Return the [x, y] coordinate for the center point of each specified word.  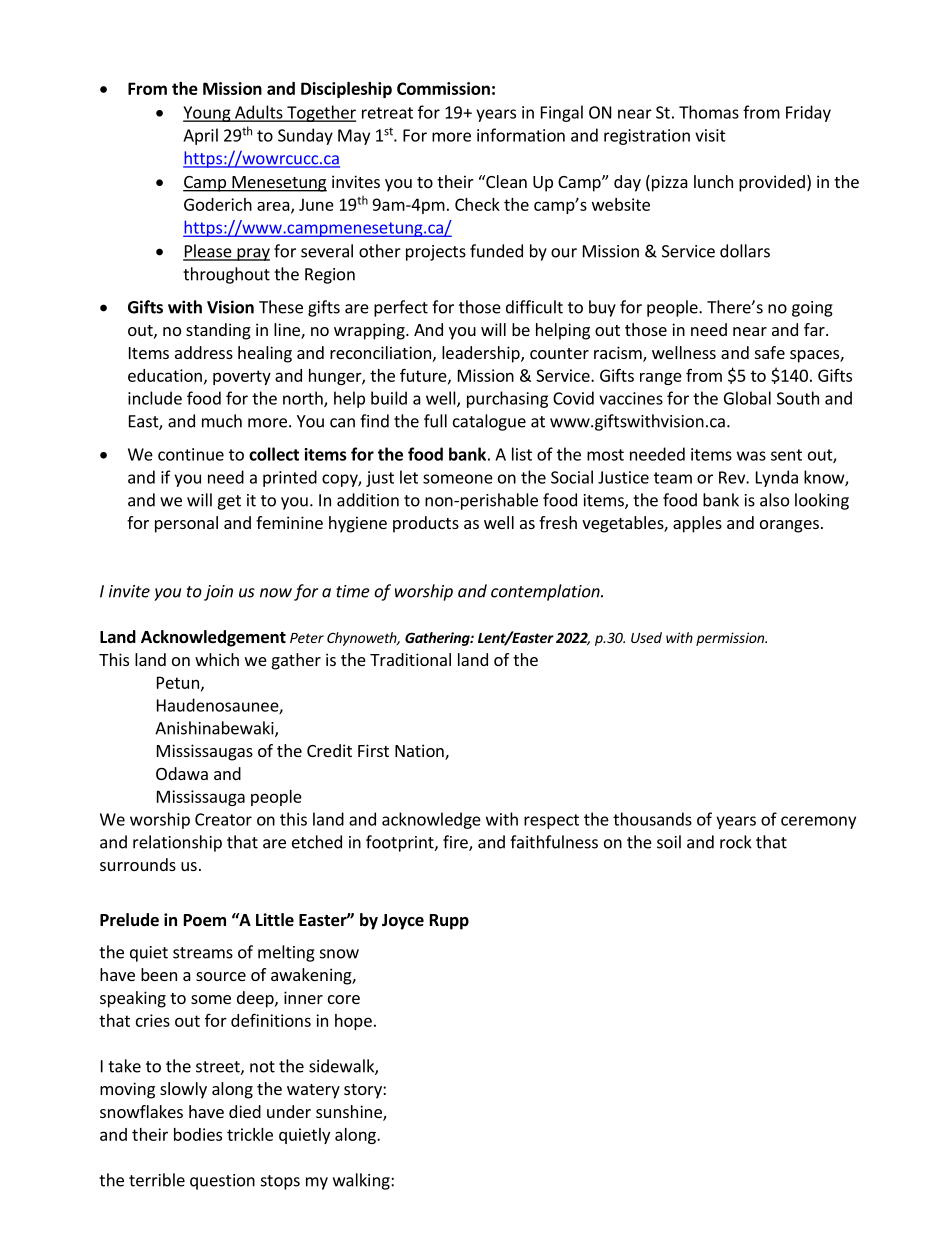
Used [646, 637]
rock [736, 842]
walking [362, 1181]
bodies [198, 1134]
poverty [242, 377]
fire [456, 843]
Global [747, 398]
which [217, 659]
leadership [482, 354]
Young [208, 114]
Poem [205, 920]
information [521, 135]
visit [710, 135]
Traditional [410, 659]
